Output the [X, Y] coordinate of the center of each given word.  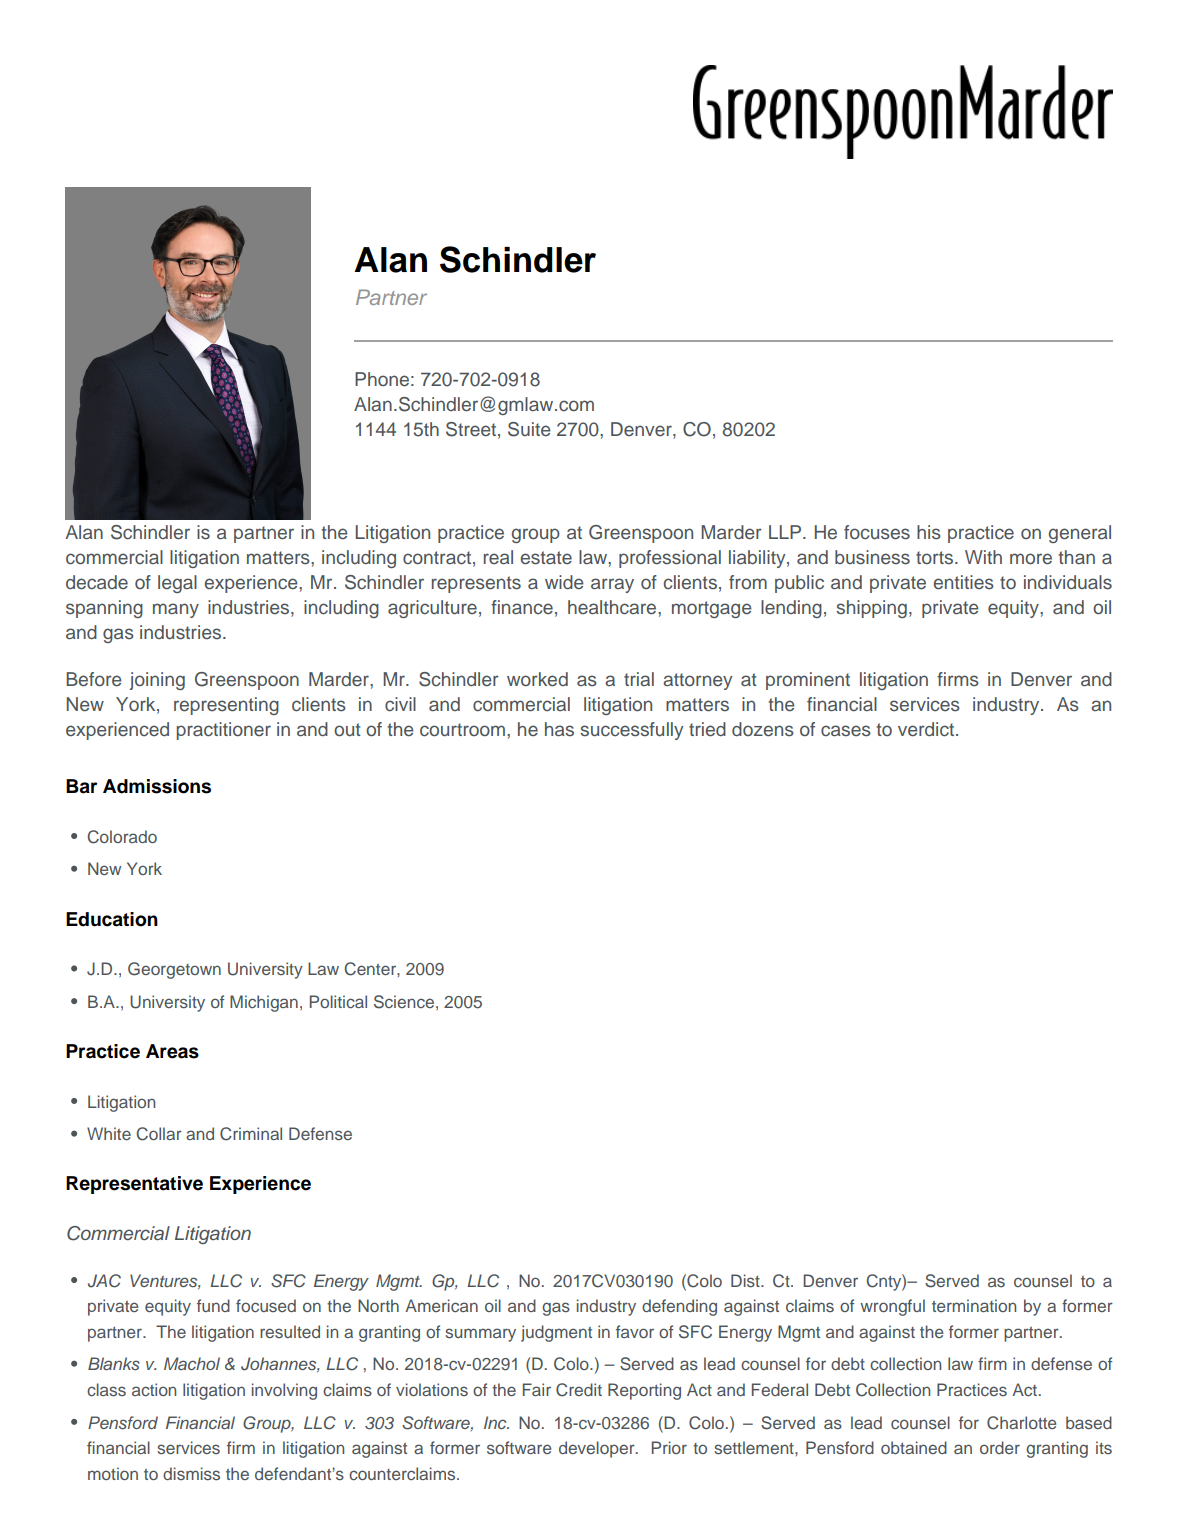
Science [404, 1002]
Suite [529, 429]
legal [177, 584]
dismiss [191, 1473]
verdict [927, 729]
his [929, 532]
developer [598, 1449]
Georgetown [174, 970]
